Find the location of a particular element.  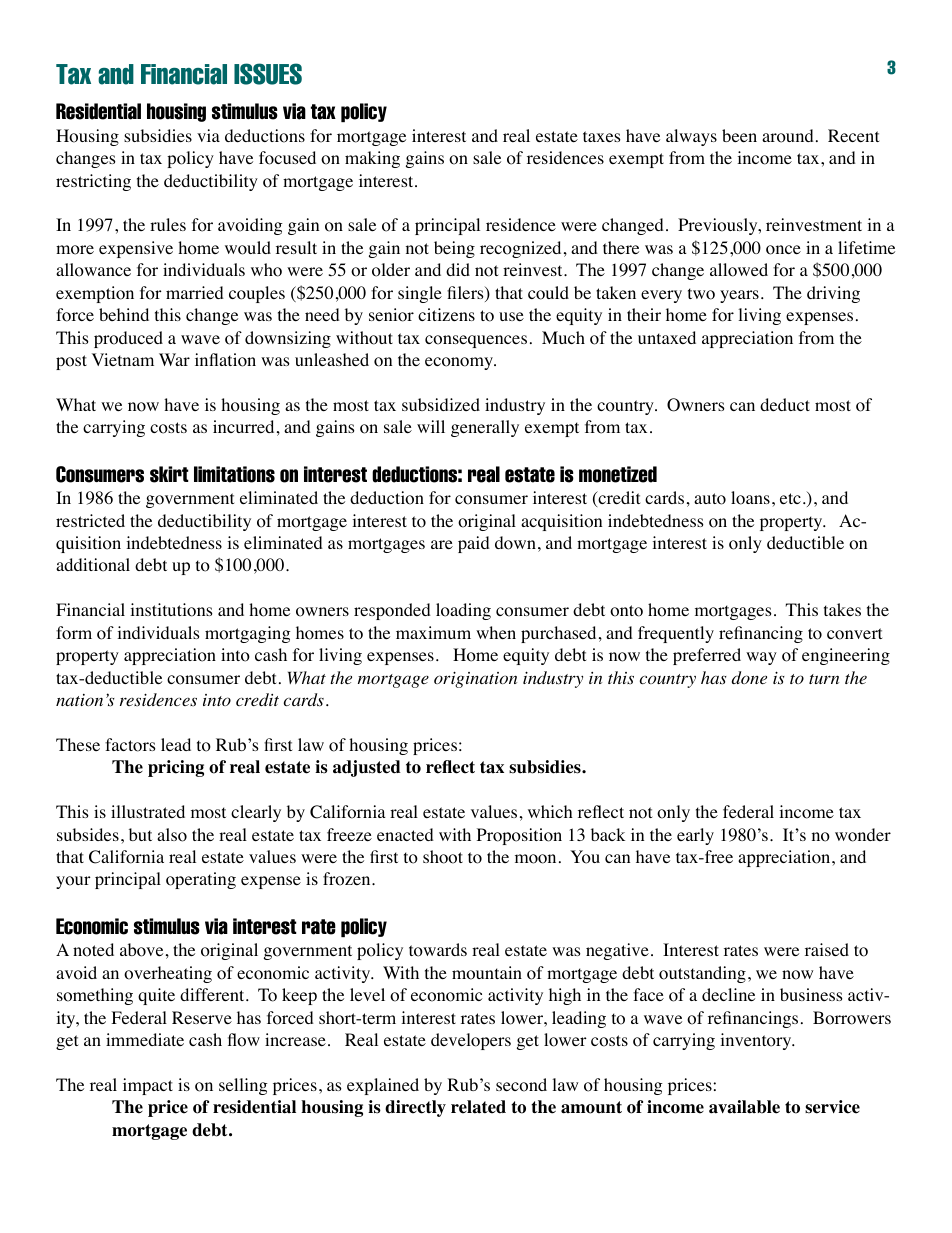

institutions is located at coordinates (171, 610).
